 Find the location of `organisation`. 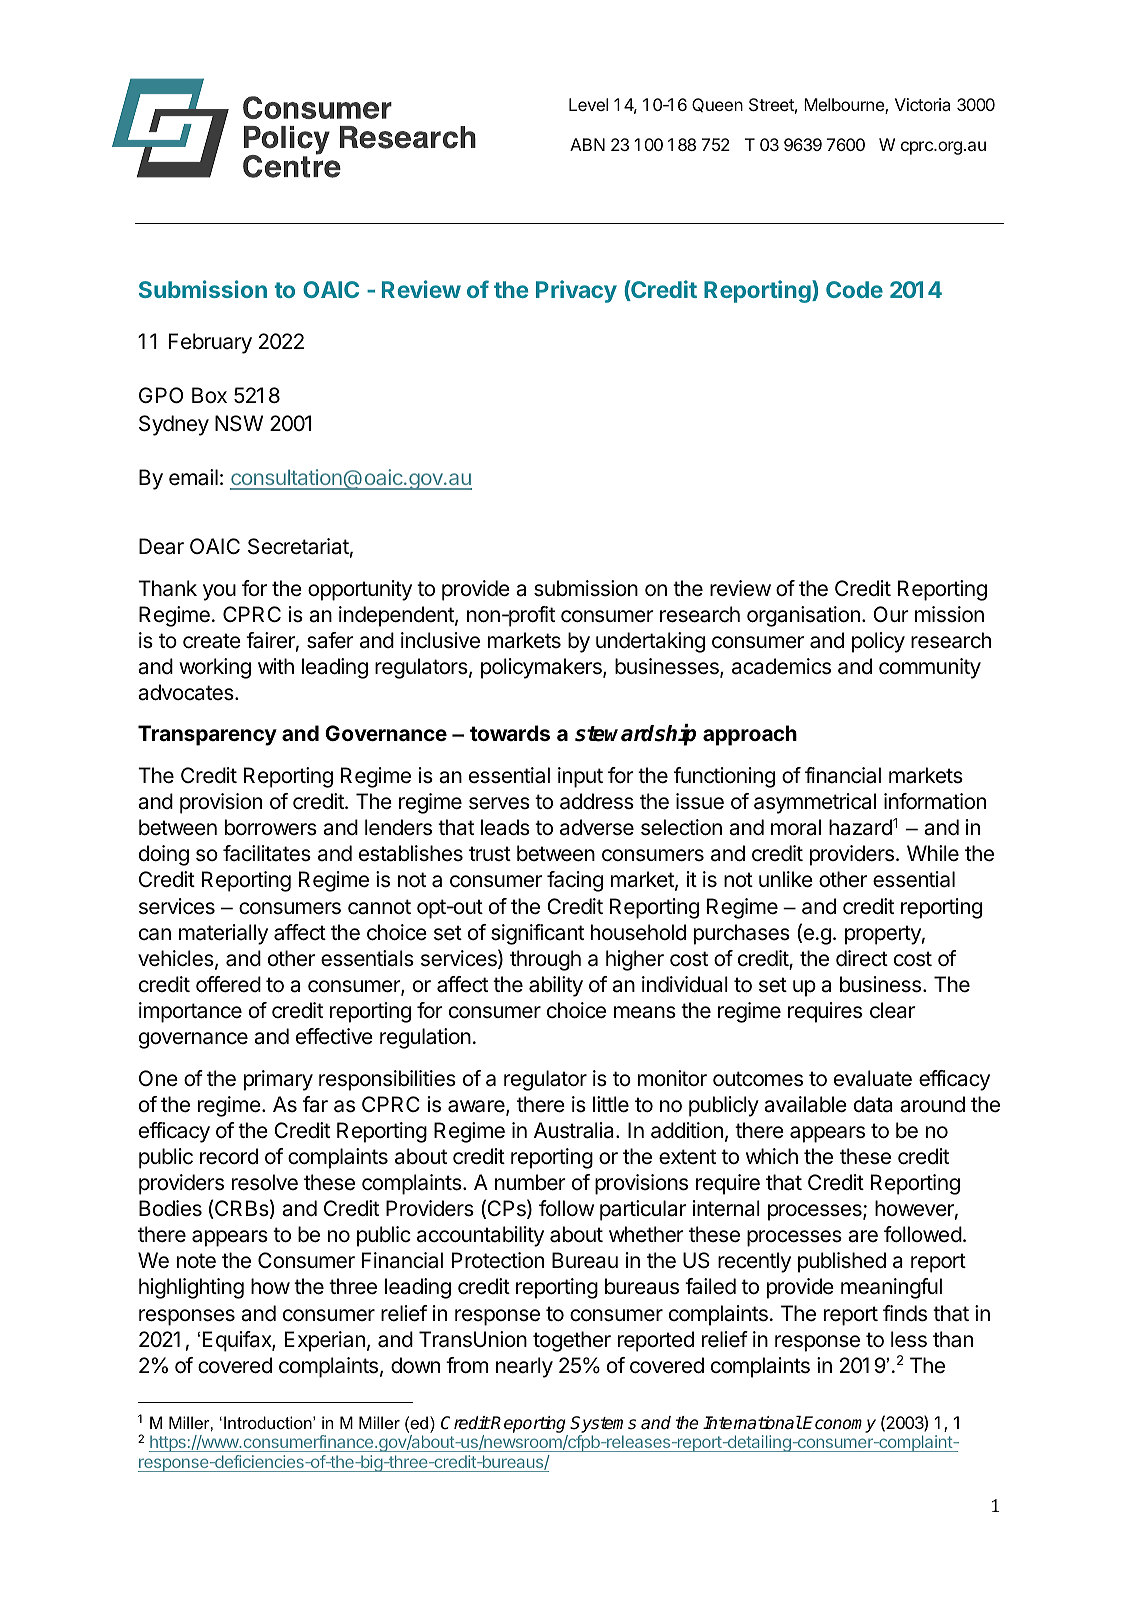

organisation is located at coordinates (803, 616).
